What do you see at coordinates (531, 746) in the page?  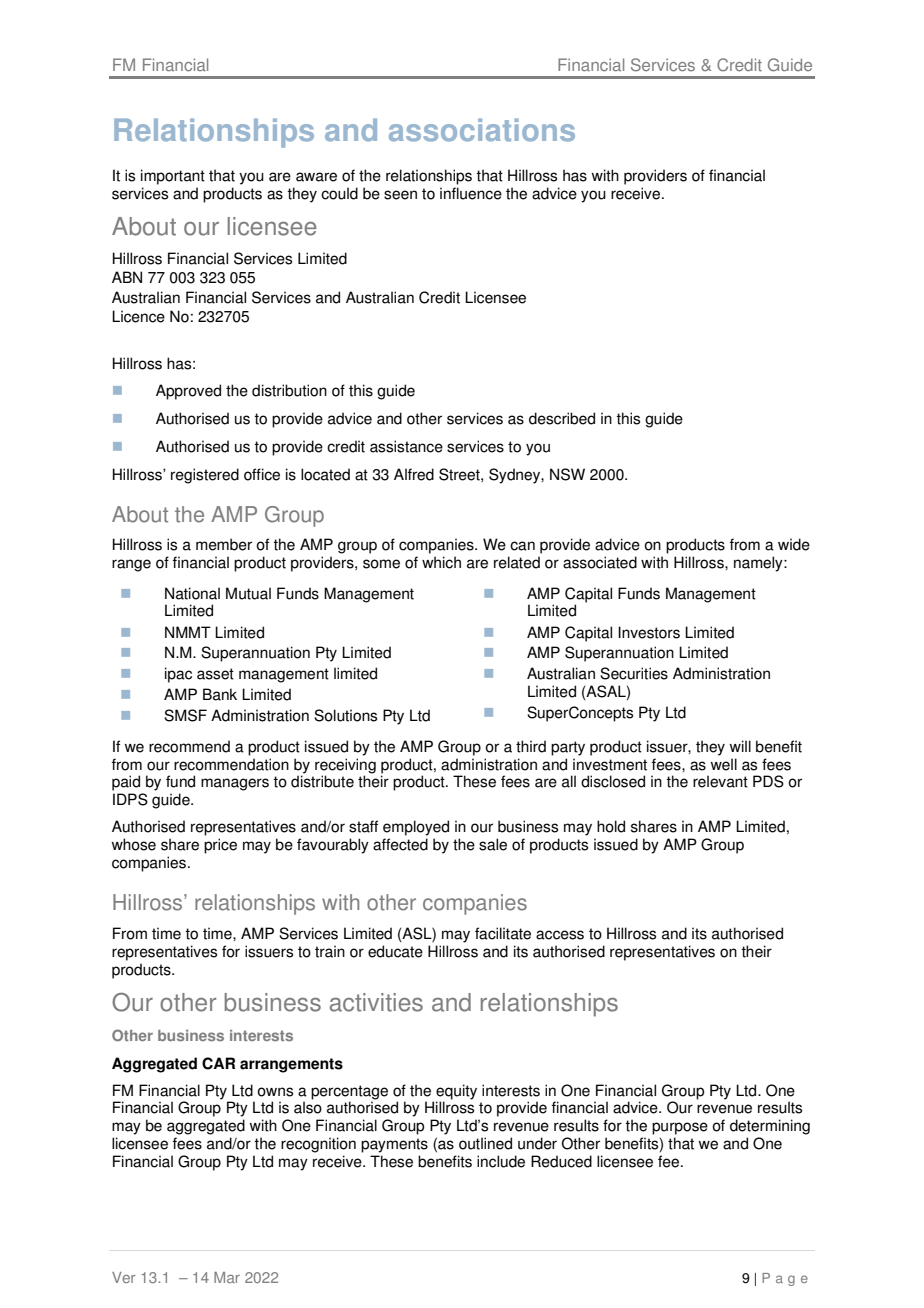 I see `third` at bounding box center [531, 746].
